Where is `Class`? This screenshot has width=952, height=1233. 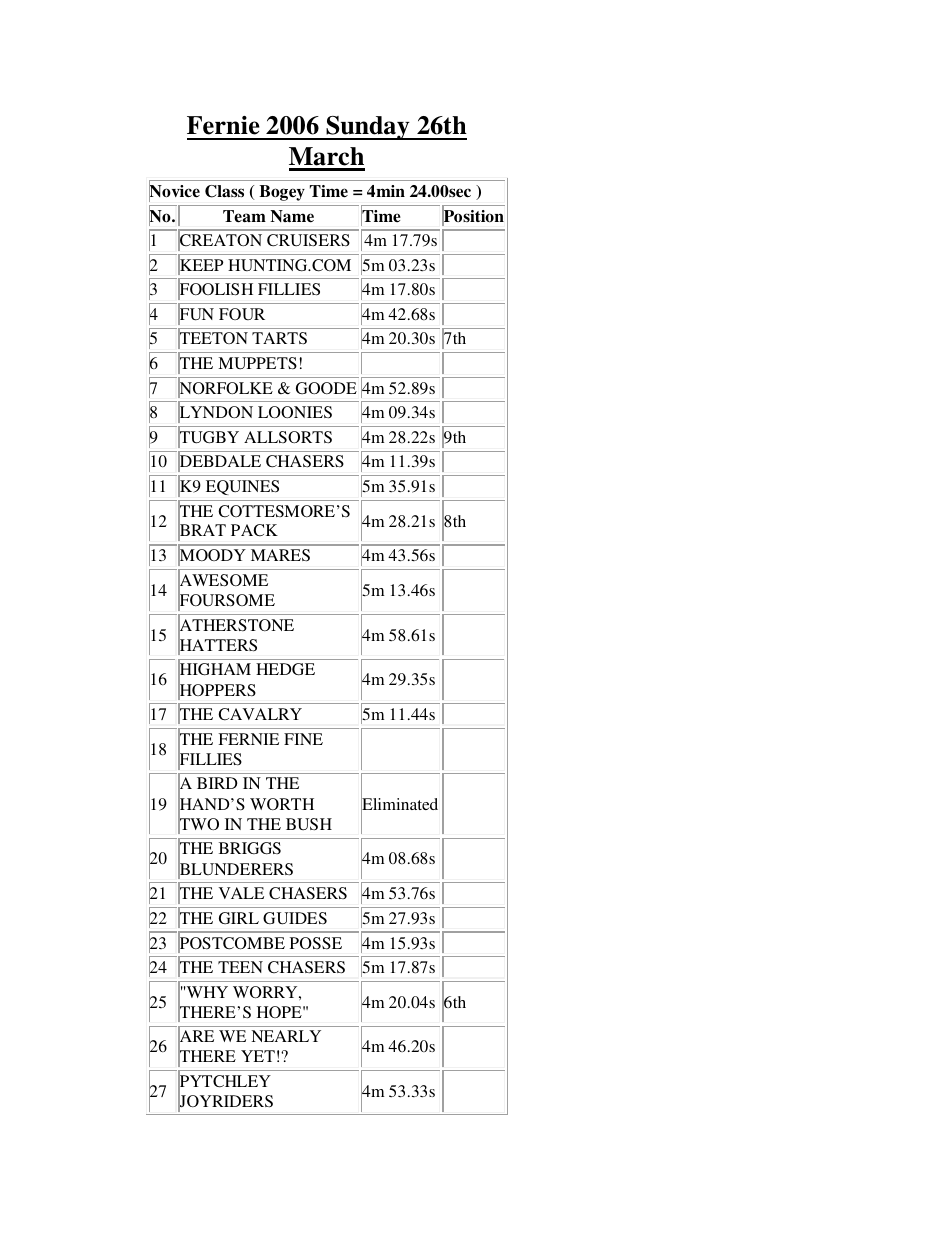 Class is located at coordinates (224, 191).
